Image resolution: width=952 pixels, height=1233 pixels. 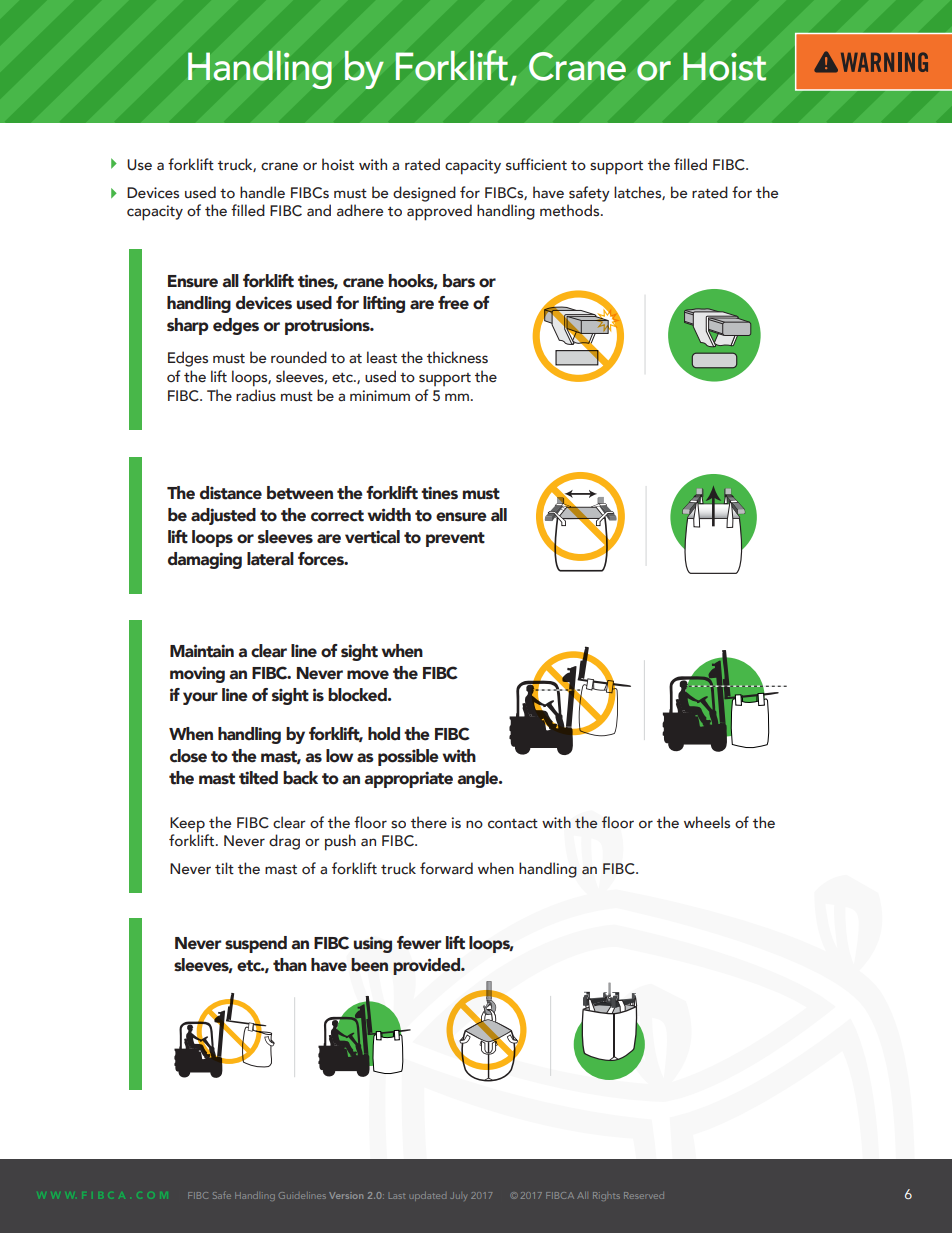 What do you see at coordinates (200, 698) in the screenshot?
I see `your` at bounding box center [200, 698].
